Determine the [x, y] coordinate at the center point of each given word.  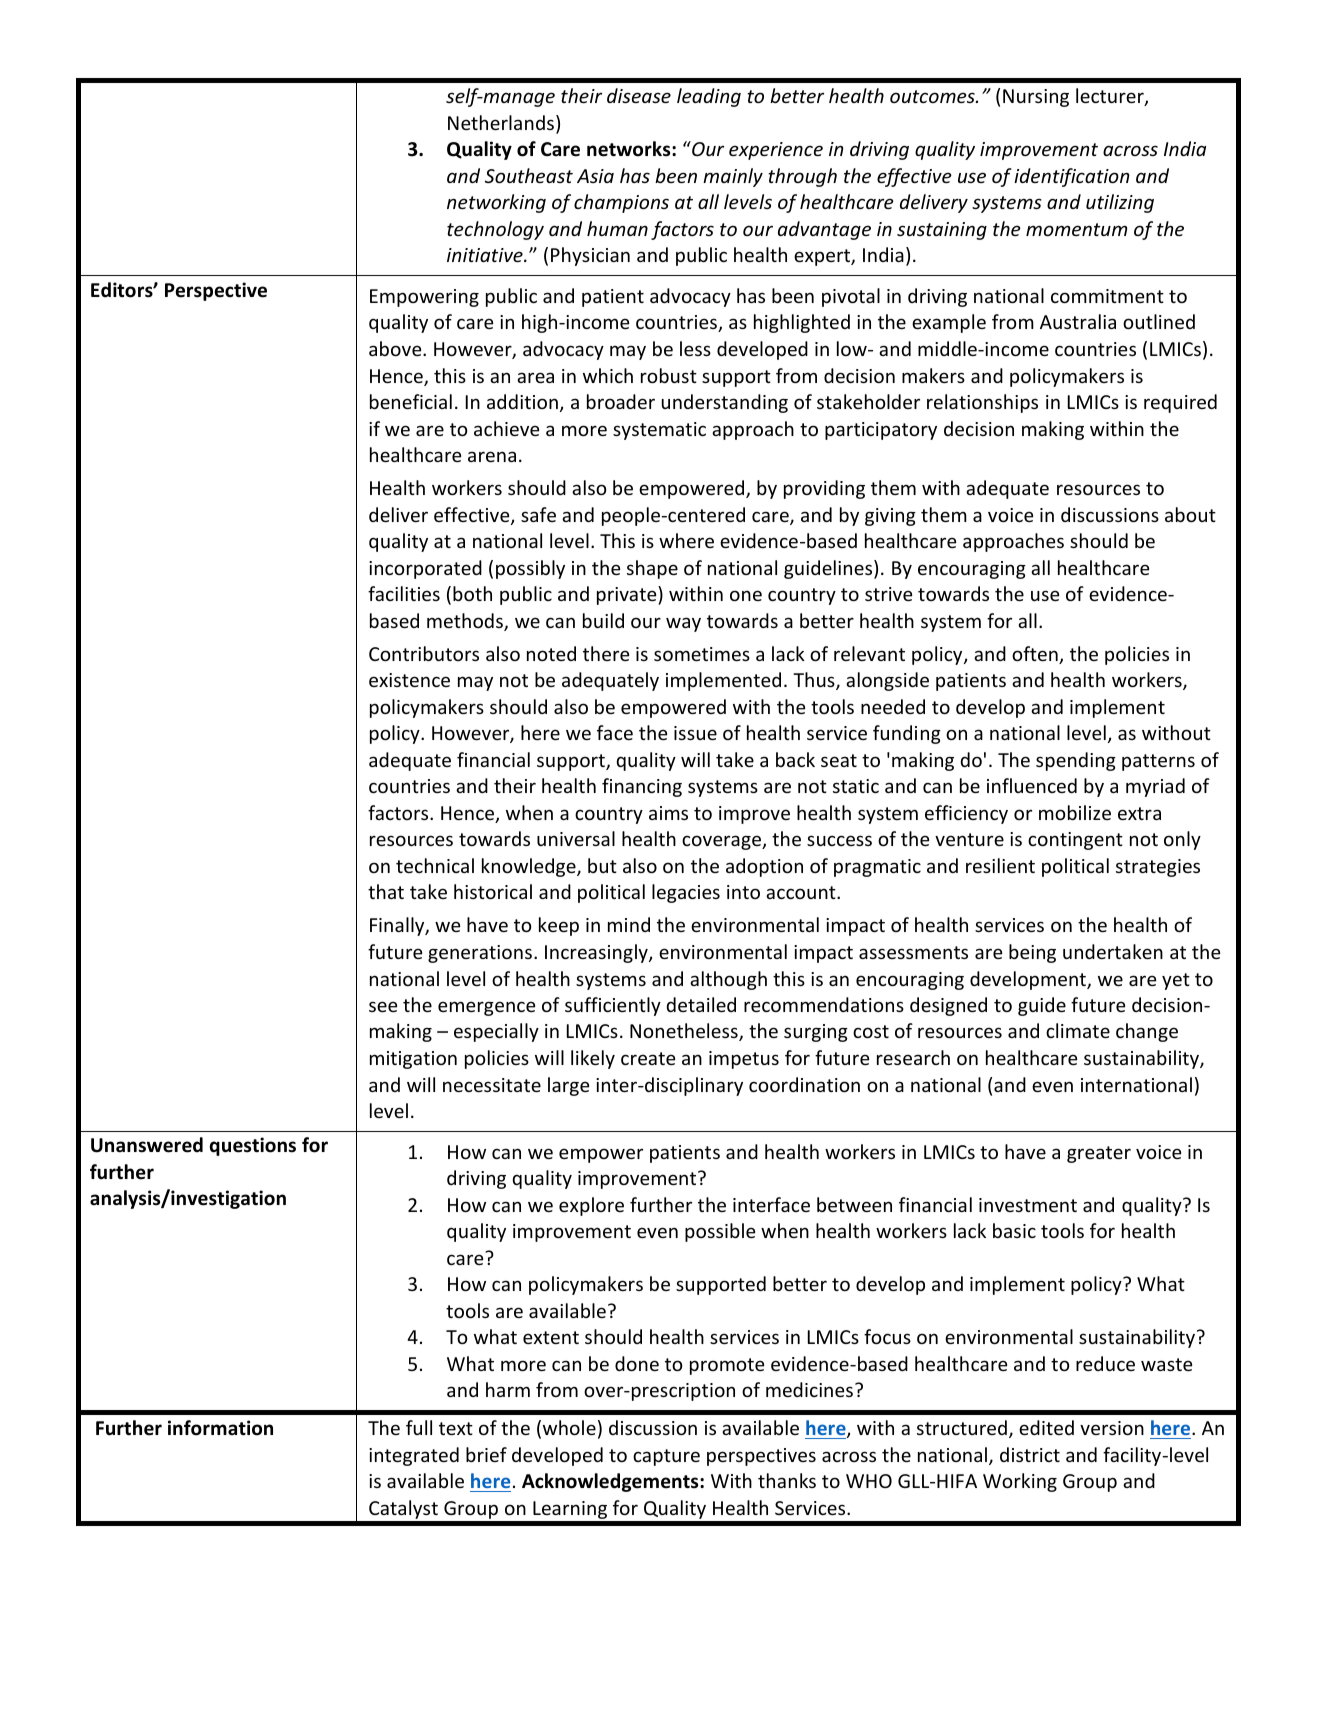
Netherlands [502, 124]
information [220, 1428]
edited [1046, 1427]
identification [1072, 177]
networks [630, 149]
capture [666, 1457]
